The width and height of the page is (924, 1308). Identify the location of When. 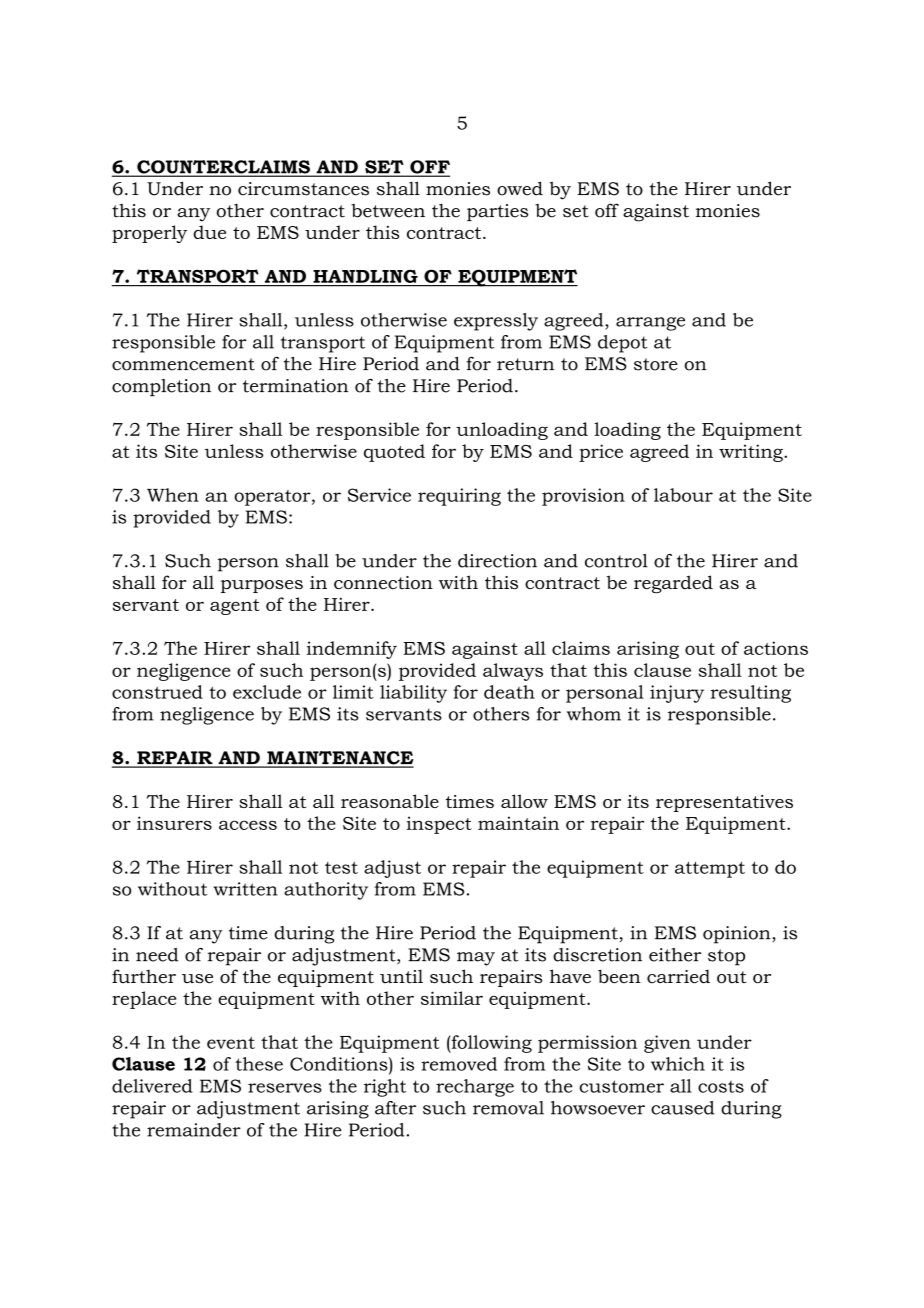
(173, 495).
